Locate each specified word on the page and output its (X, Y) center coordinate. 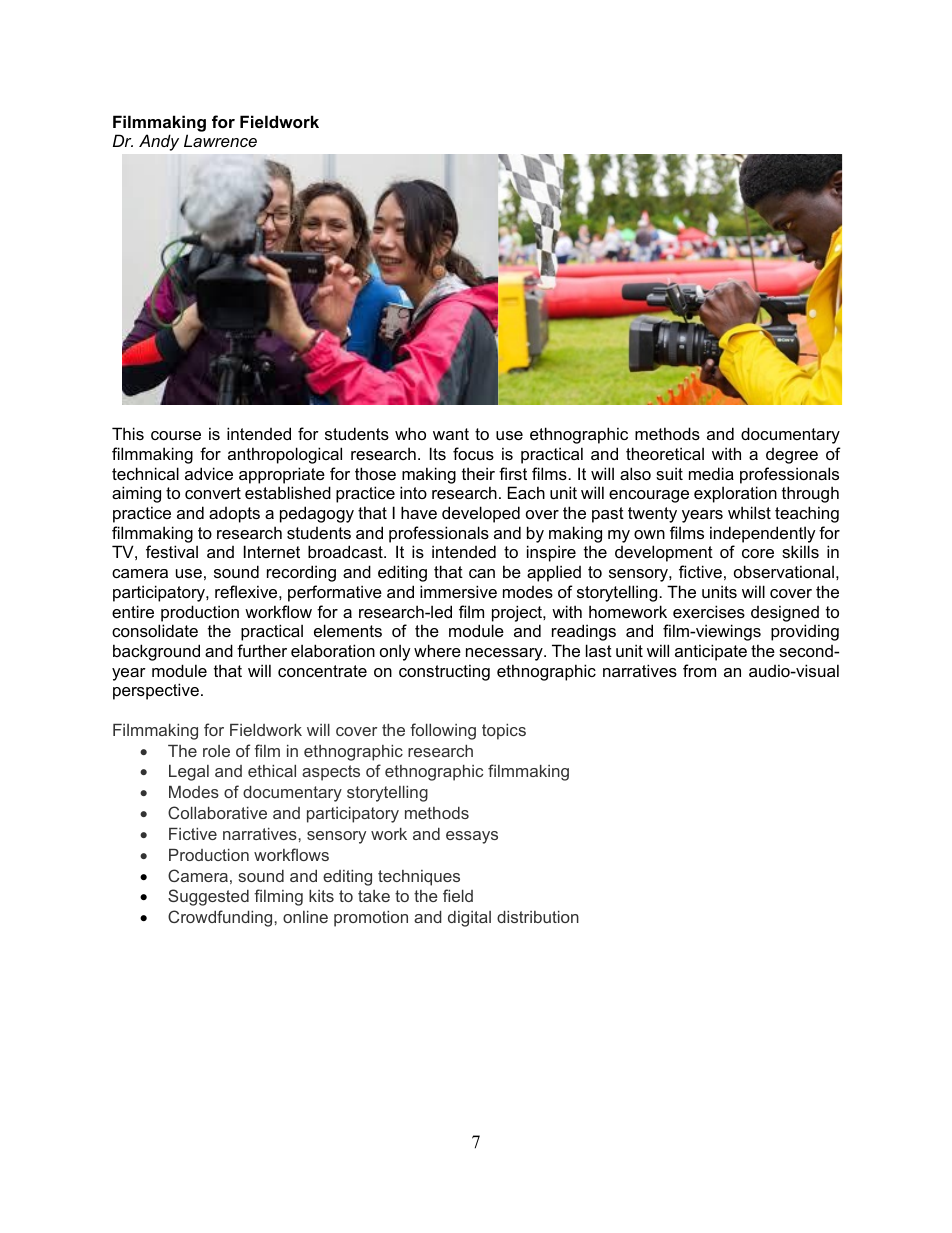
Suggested (208, 897)
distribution (538, 917)
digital (469, 919)
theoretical (665, 453)
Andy (159, 143)
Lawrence (220, 140)
